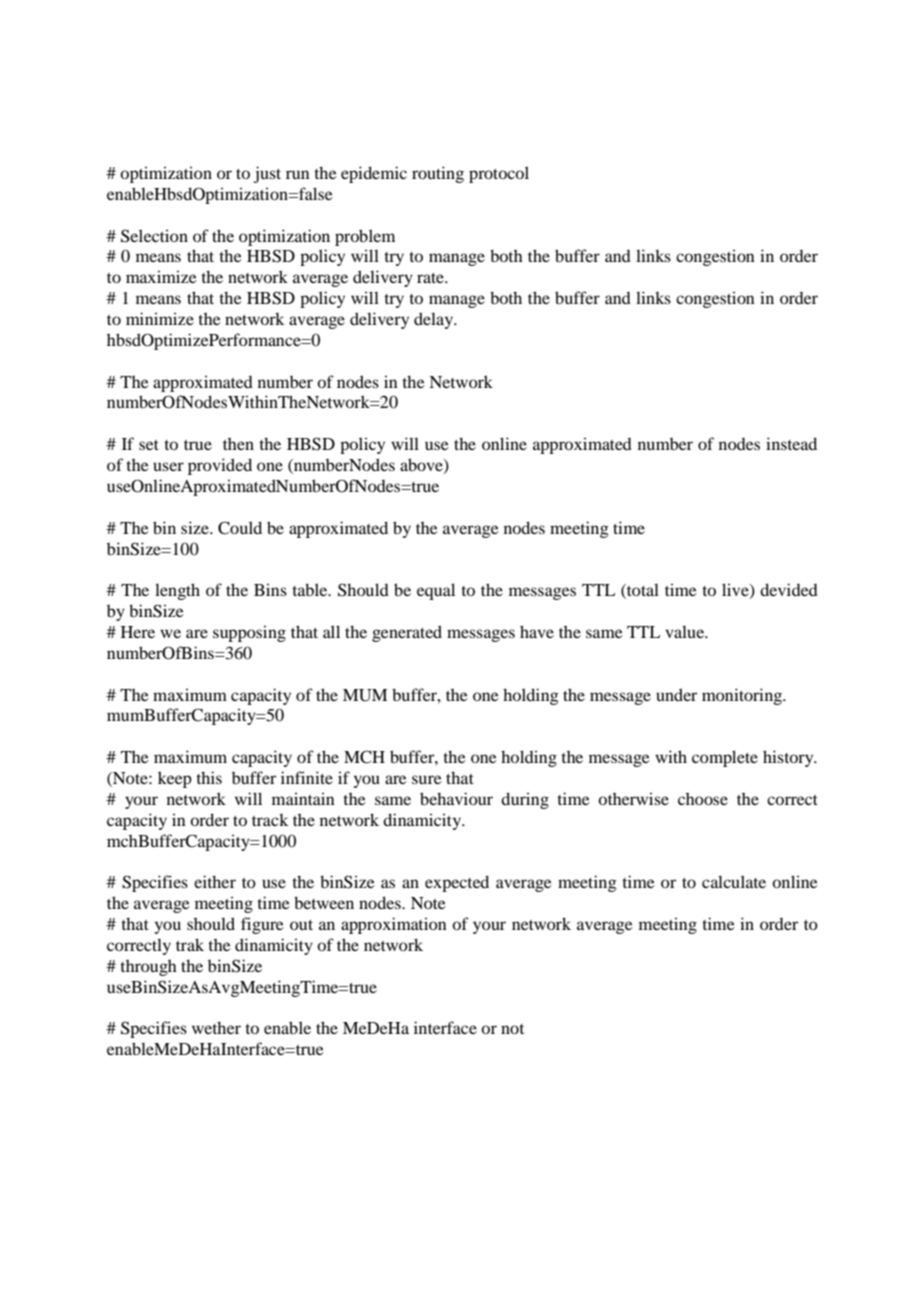 This screenshot has width=924, height=1308. What do you see at coordinates (216, 1027) in the screenshot?
I see `wether` at bounding box center [216, 1027].
